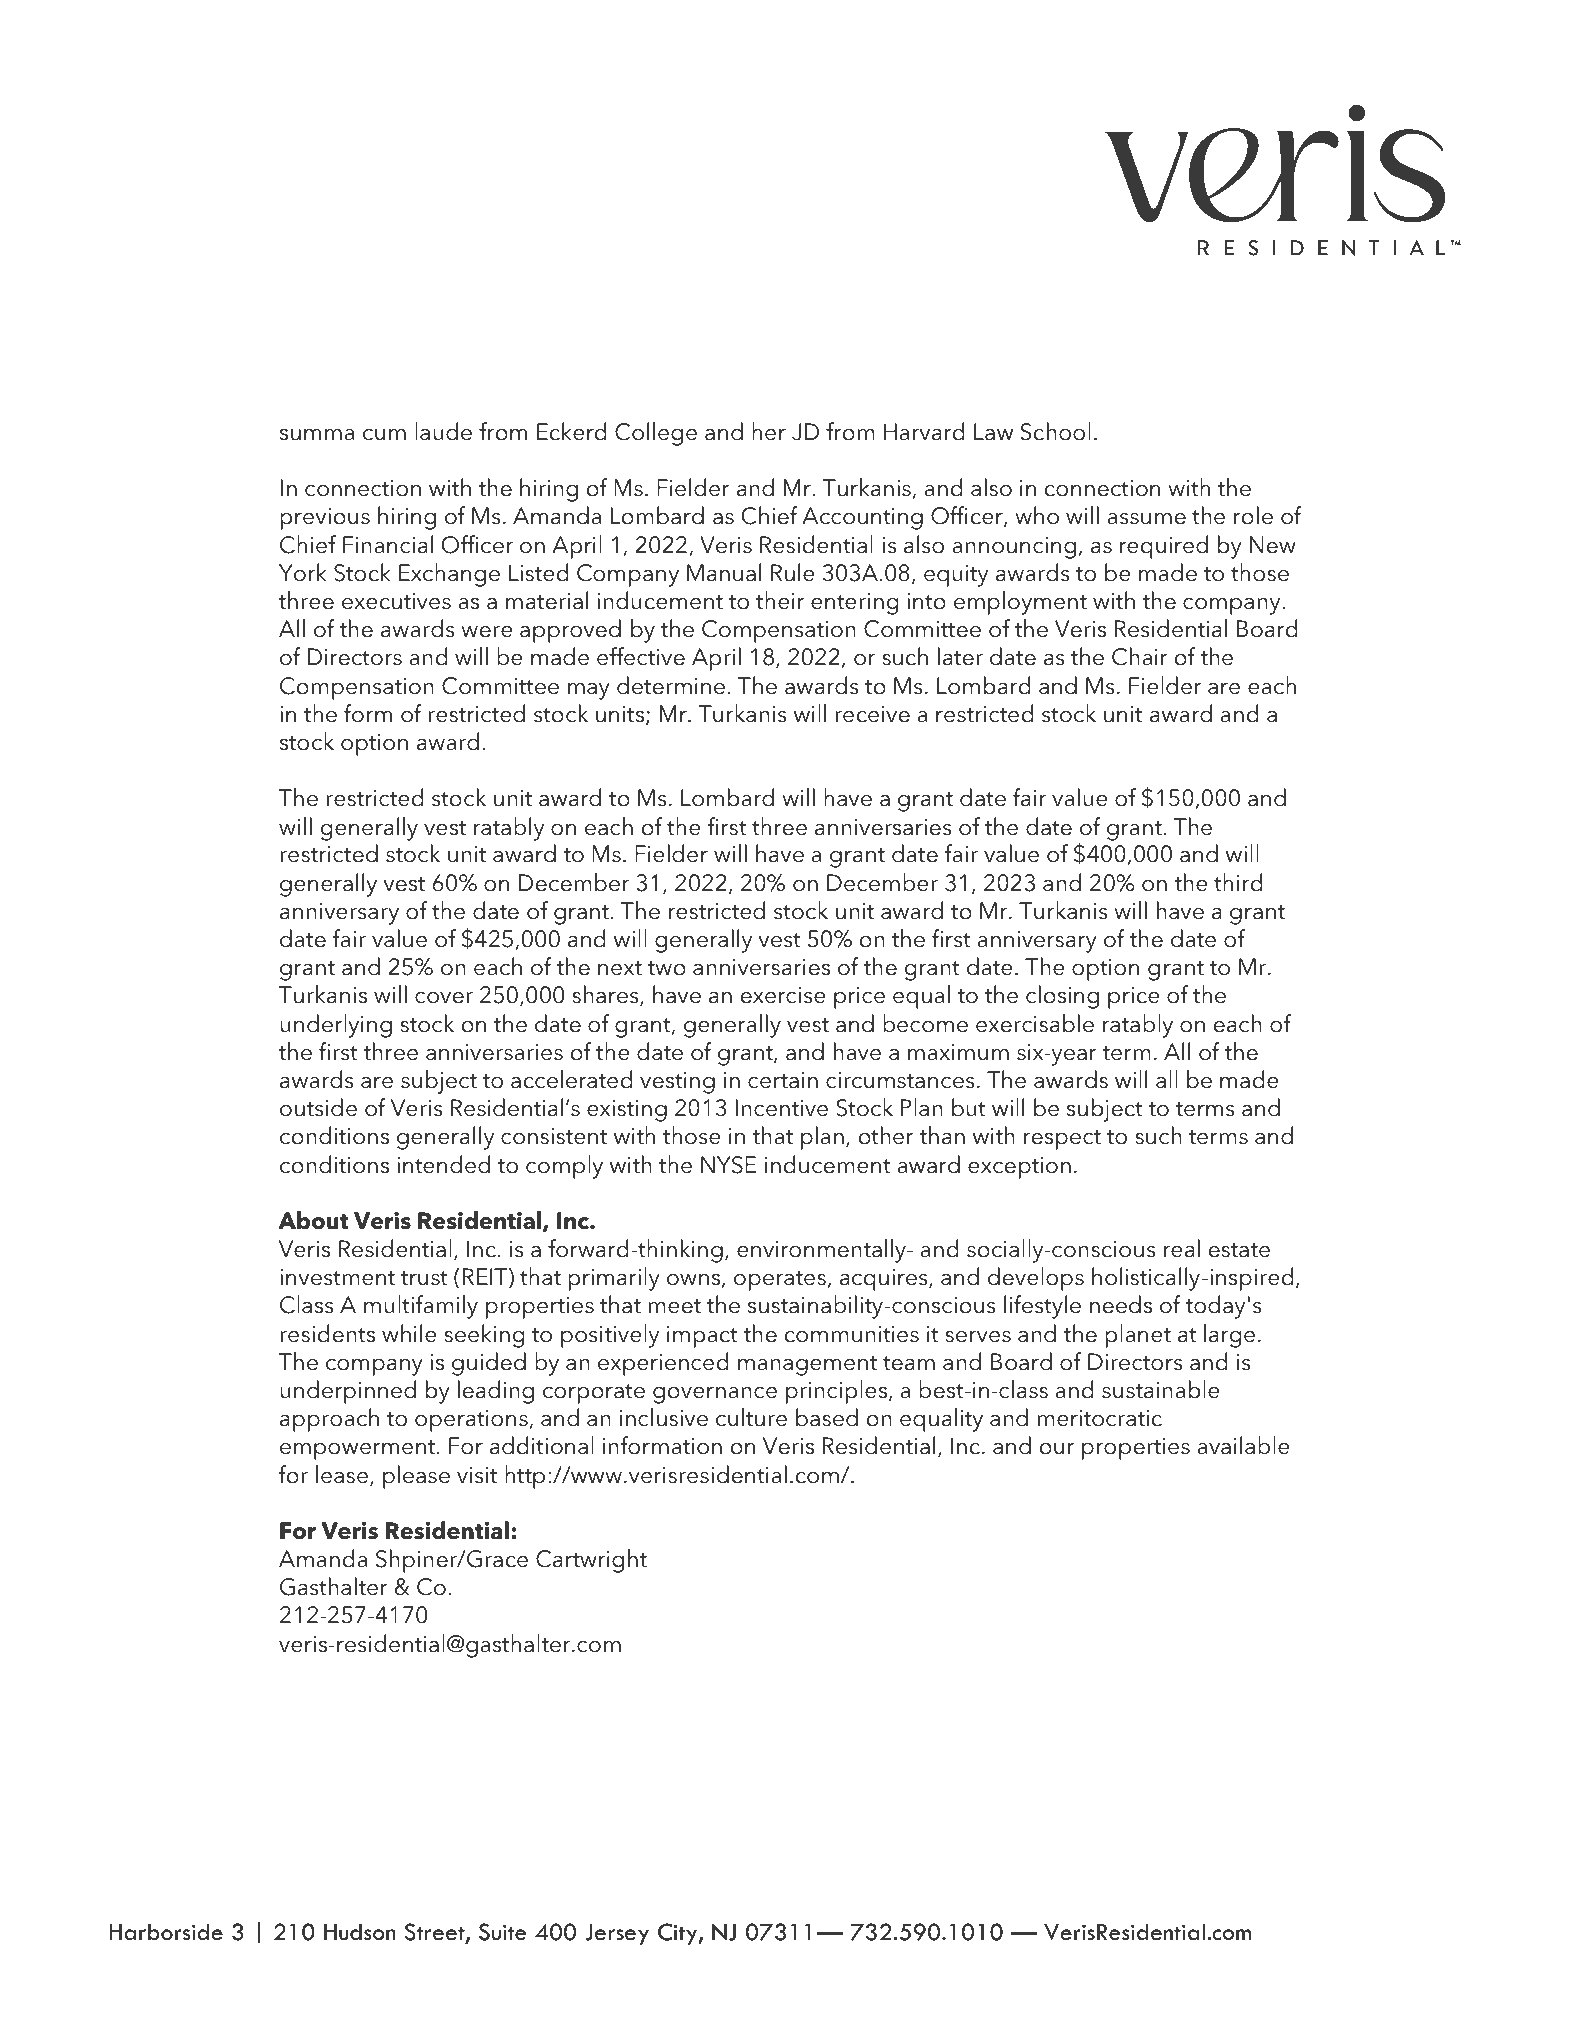 This screenshot has width=1580, height=2044. Describe the element at coordinates (751, 1417) in the screenshot. I see `culture` at that location.
